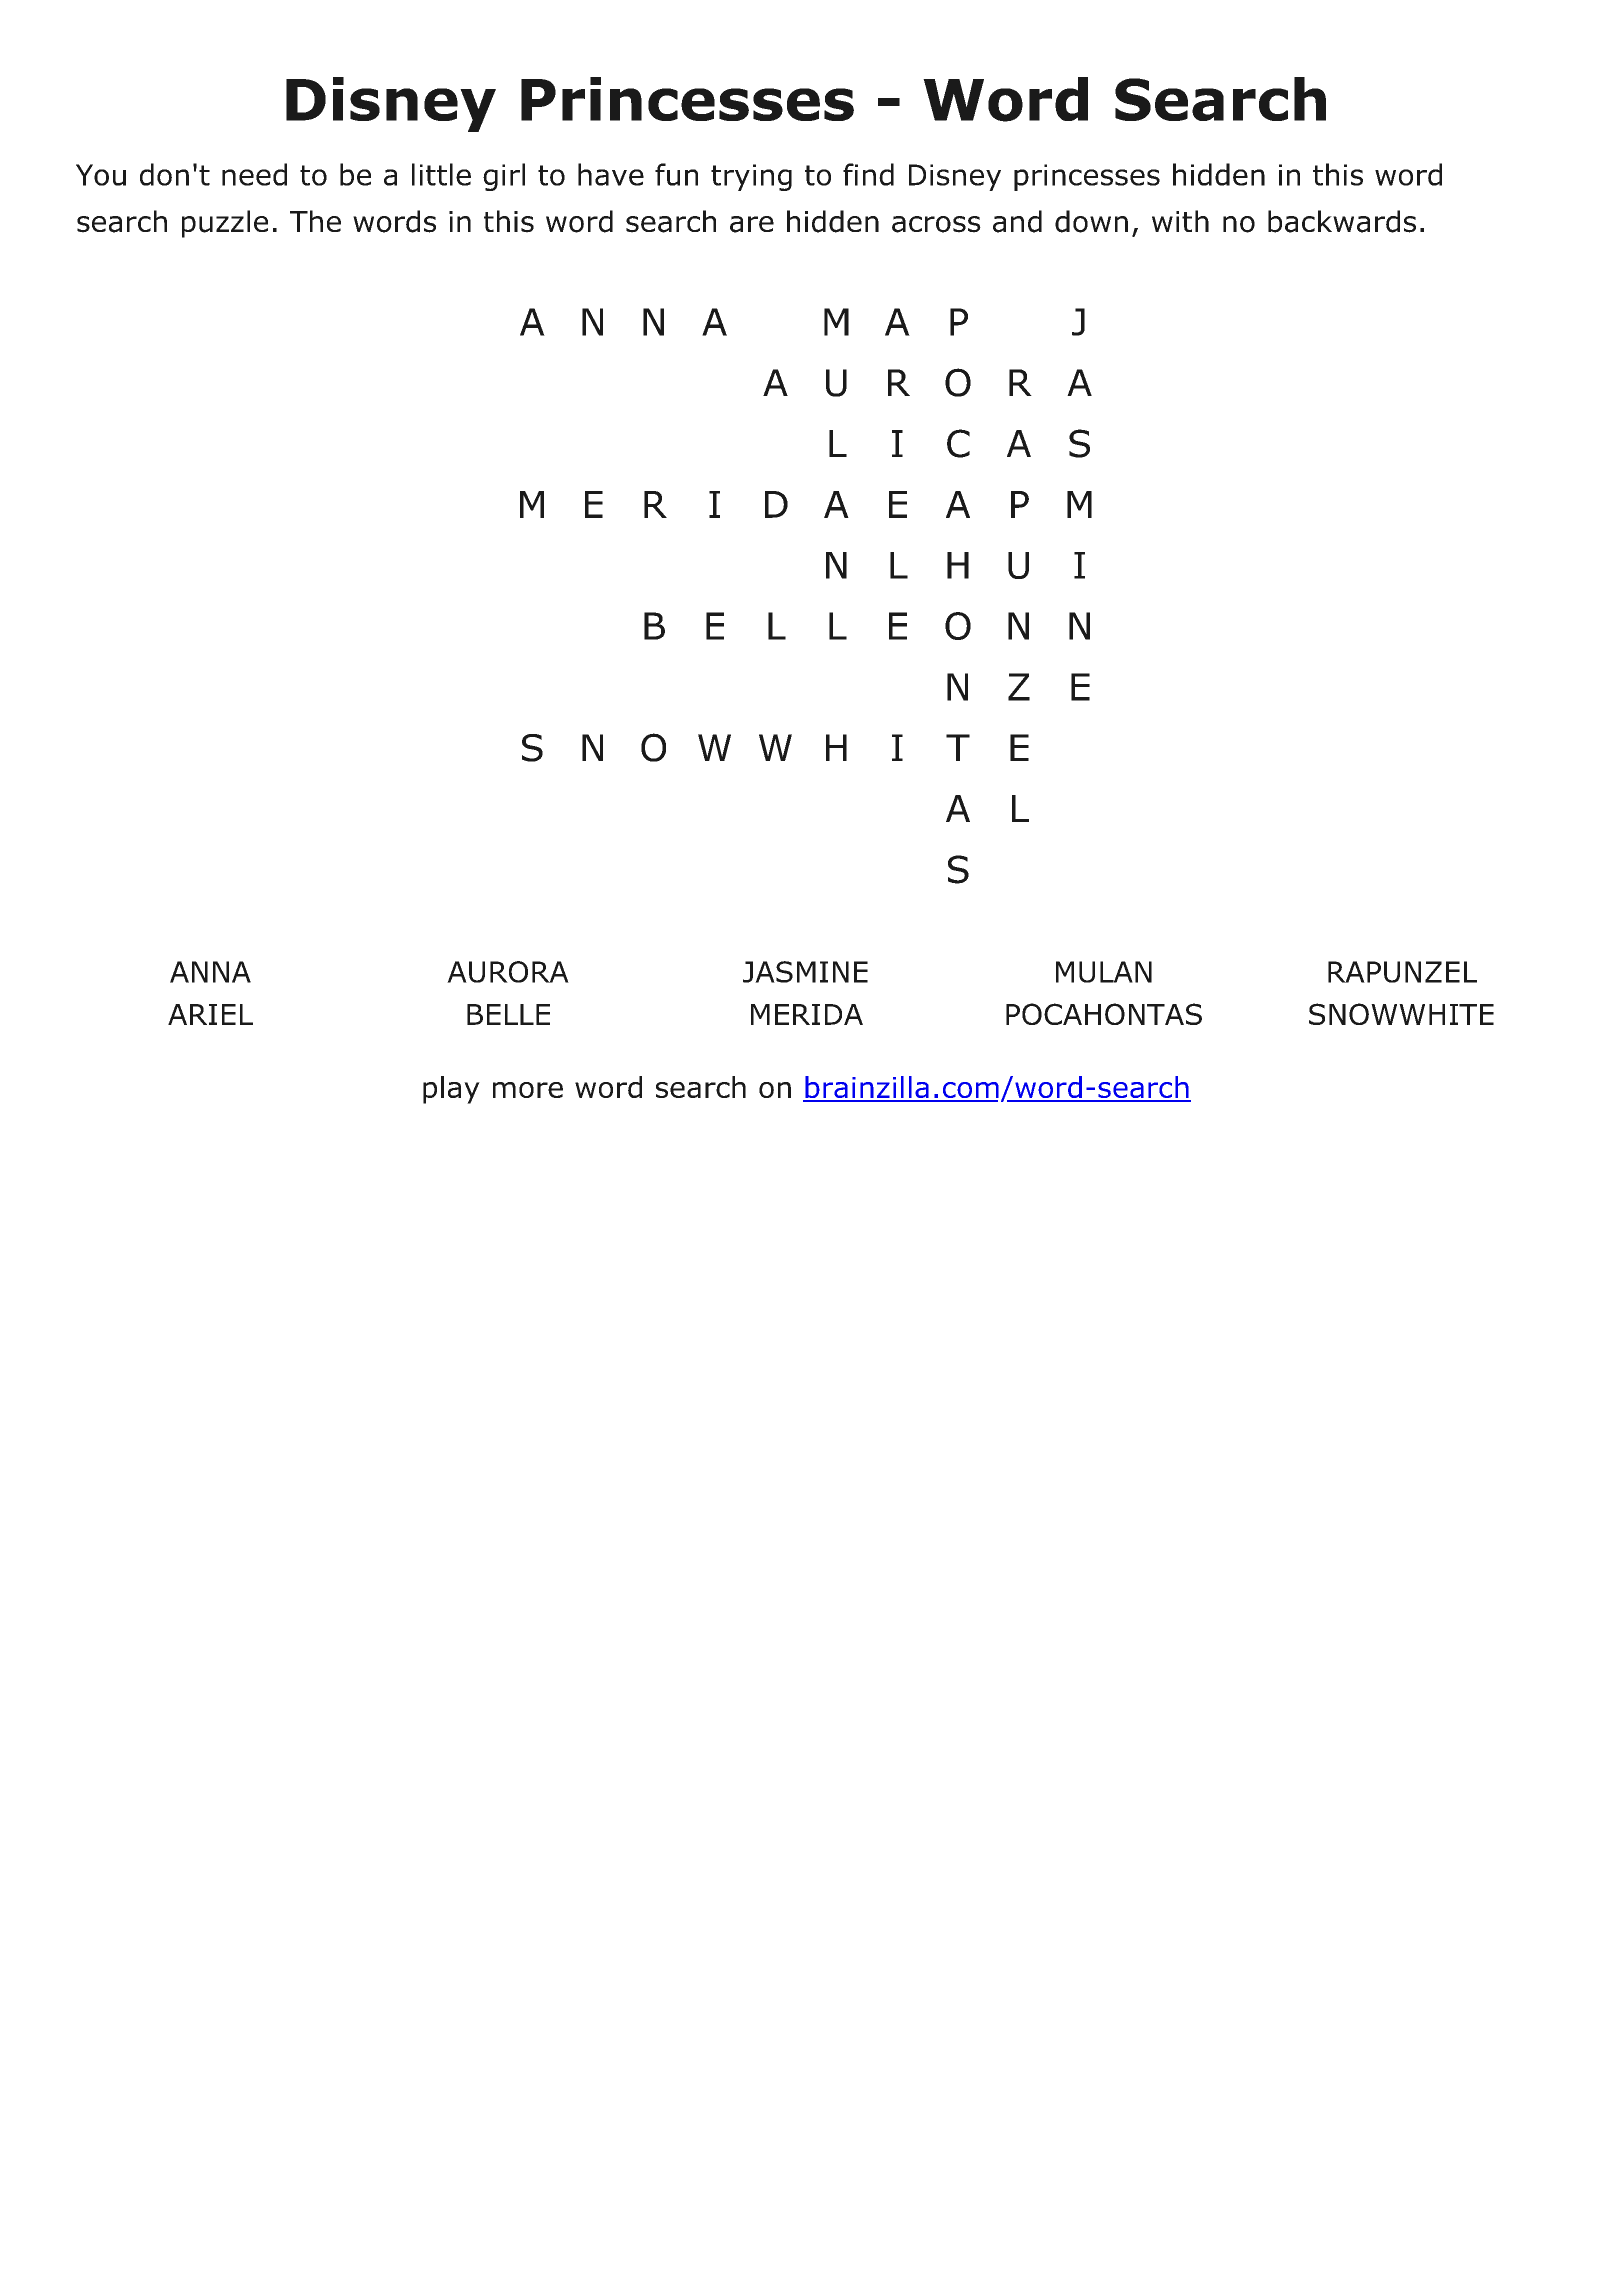  I want to click on The, so click(315, 221).
